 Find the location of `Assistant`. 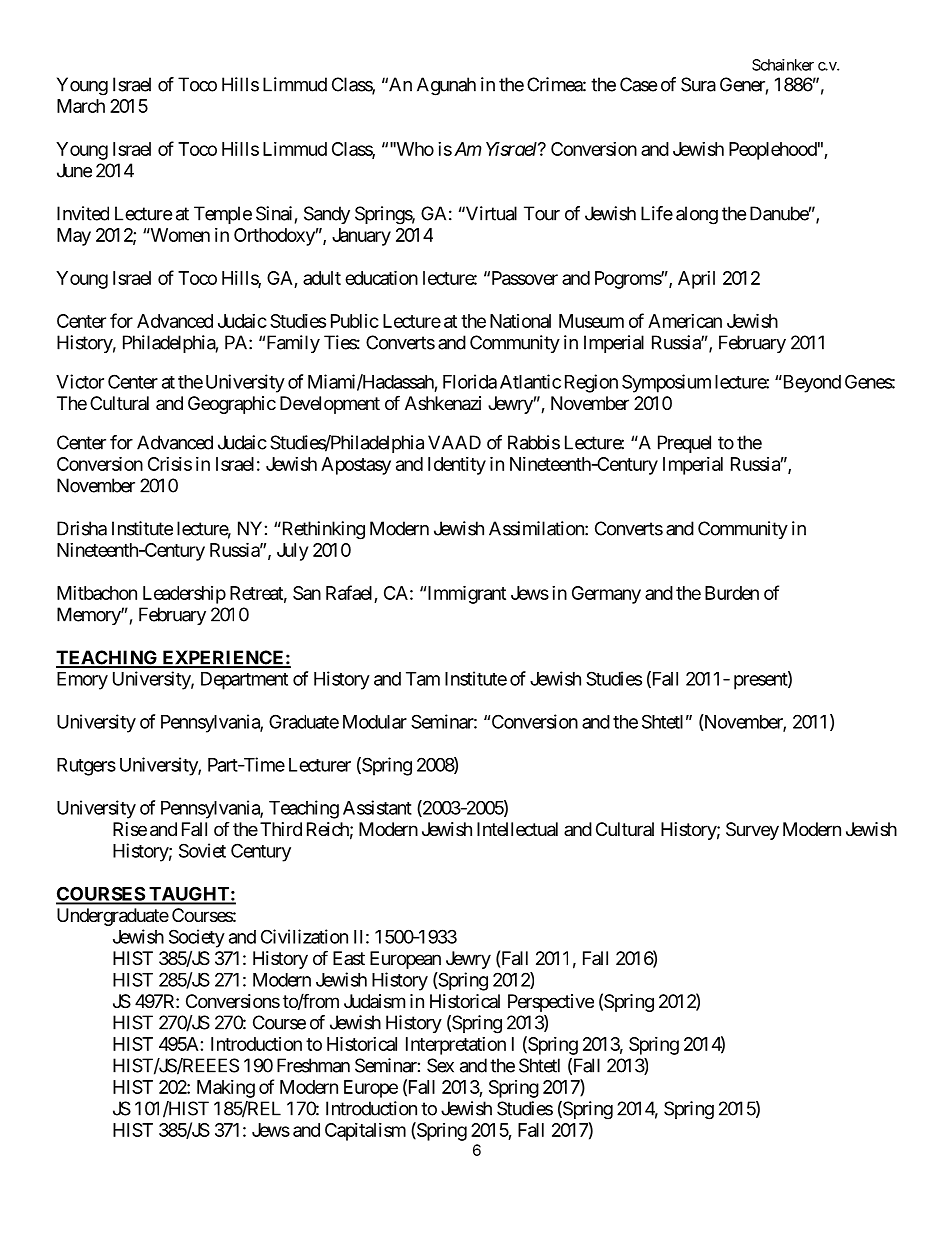

Assistant is located at coordinates (377, 807).
